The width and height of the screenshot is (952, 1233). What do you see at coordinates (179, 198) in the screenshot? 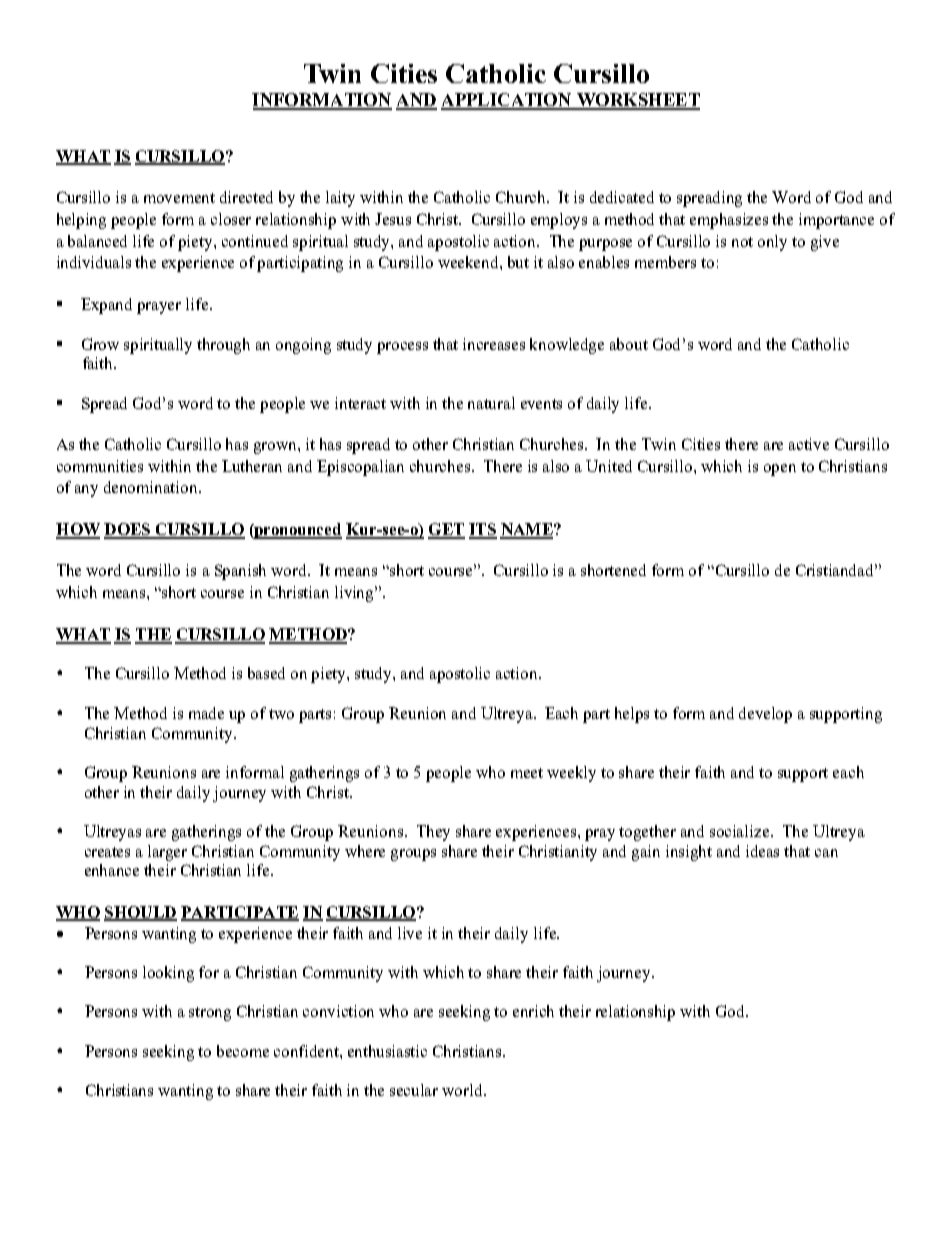
I see `movement` at bounding box center [179, 198].
